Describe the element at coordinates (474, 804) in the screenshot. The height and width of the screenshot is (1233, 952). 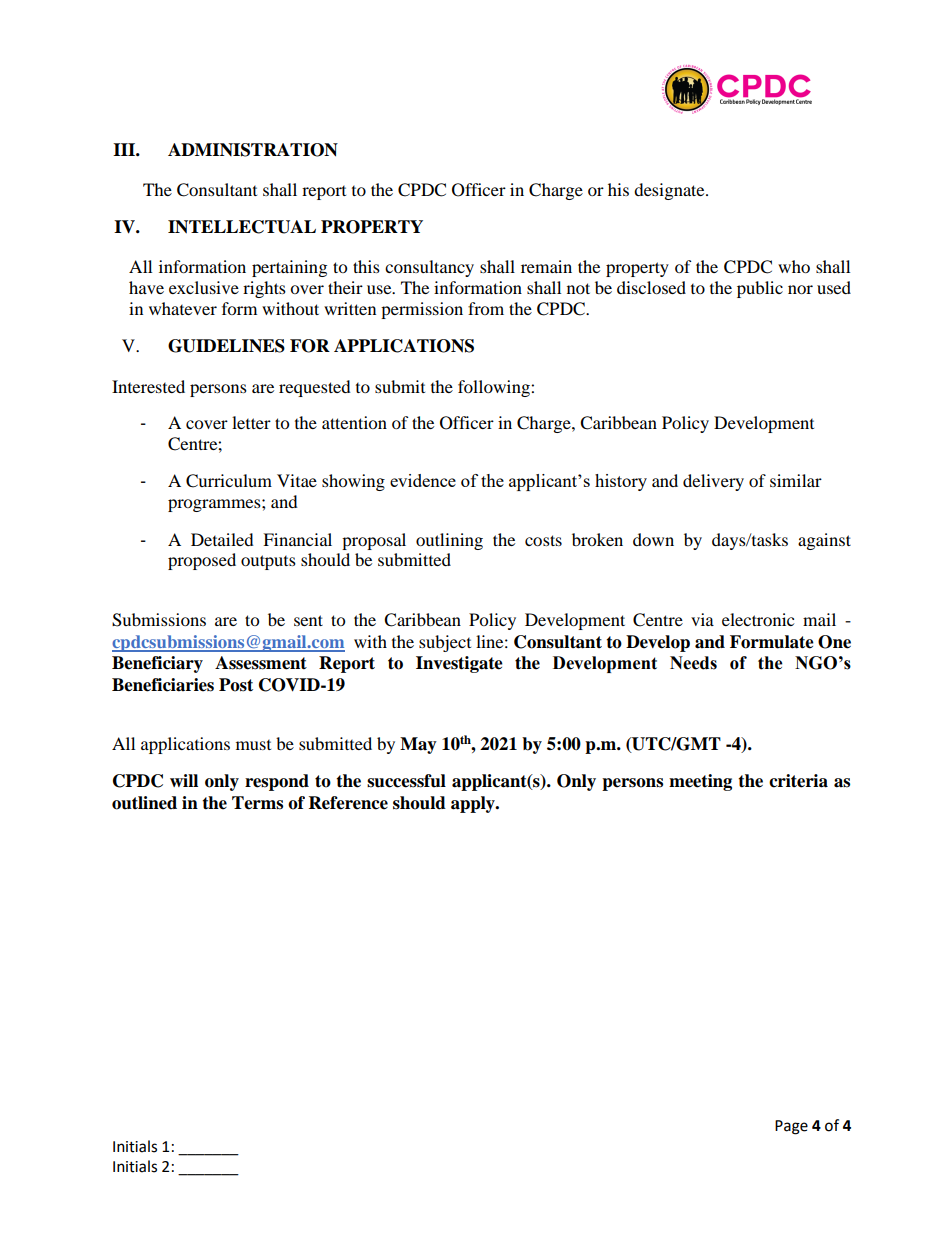
I see `apply` at that location.
